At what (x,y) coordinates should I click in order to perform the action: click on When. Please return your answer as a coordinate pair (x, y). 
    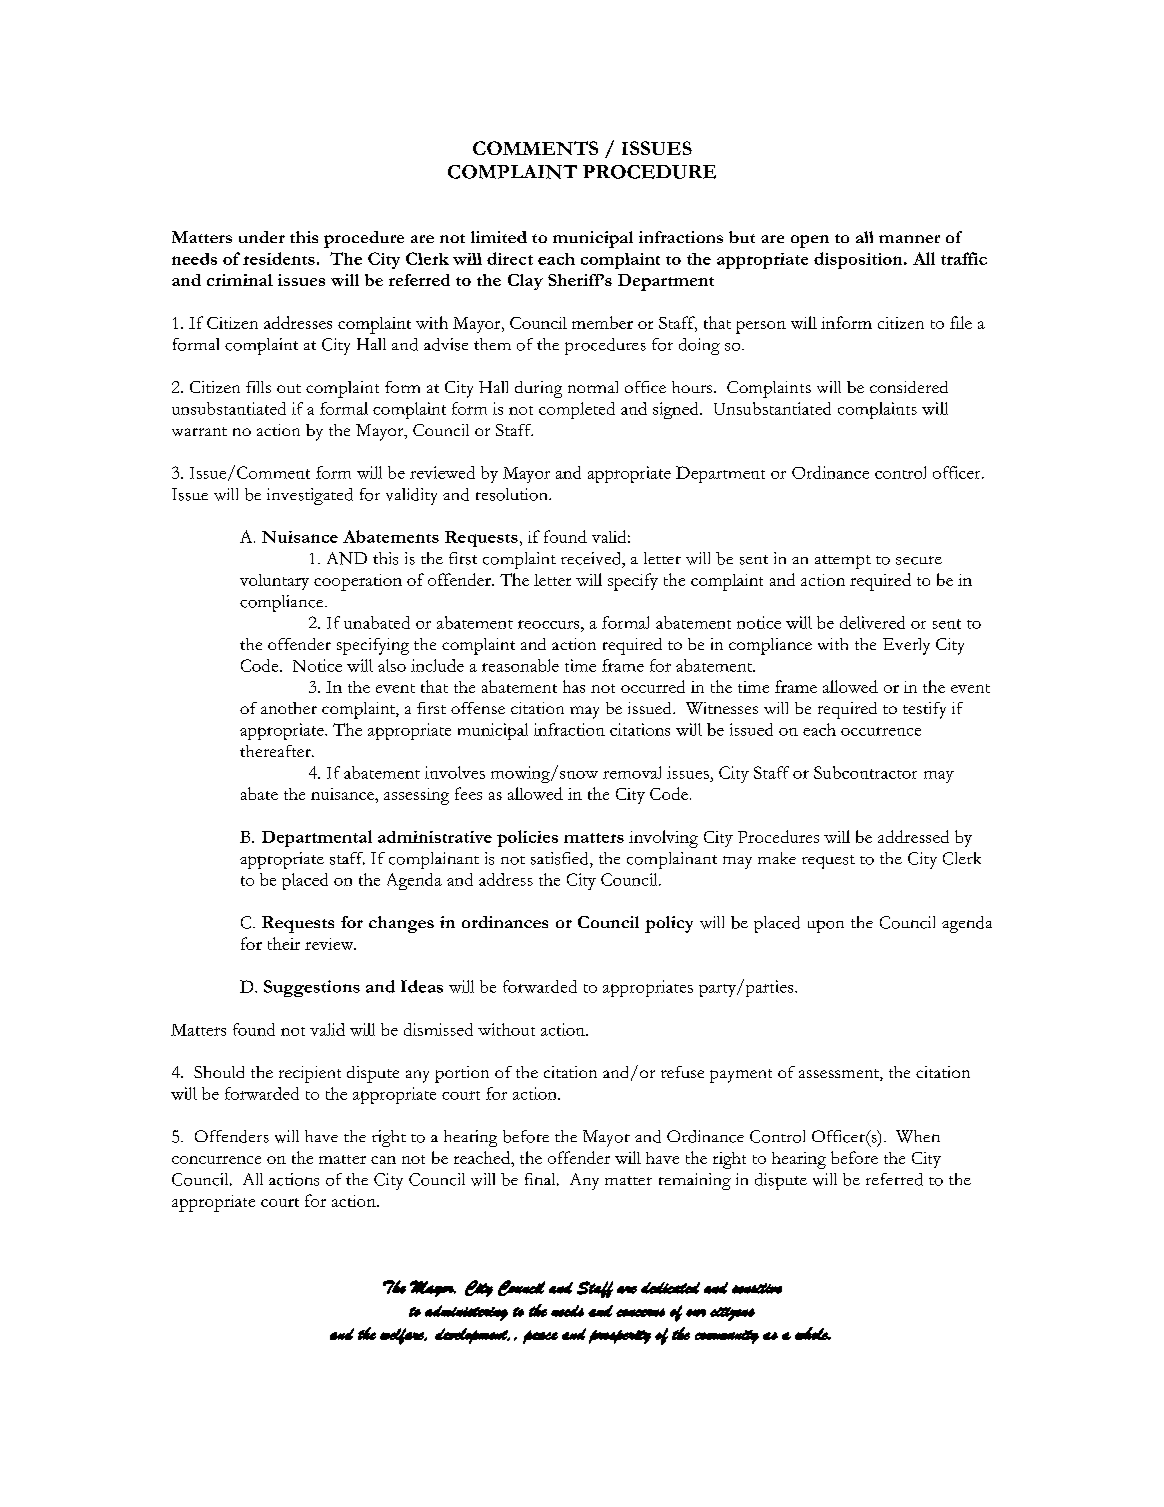
    Looking at the image, I should click on (918, 1136).
